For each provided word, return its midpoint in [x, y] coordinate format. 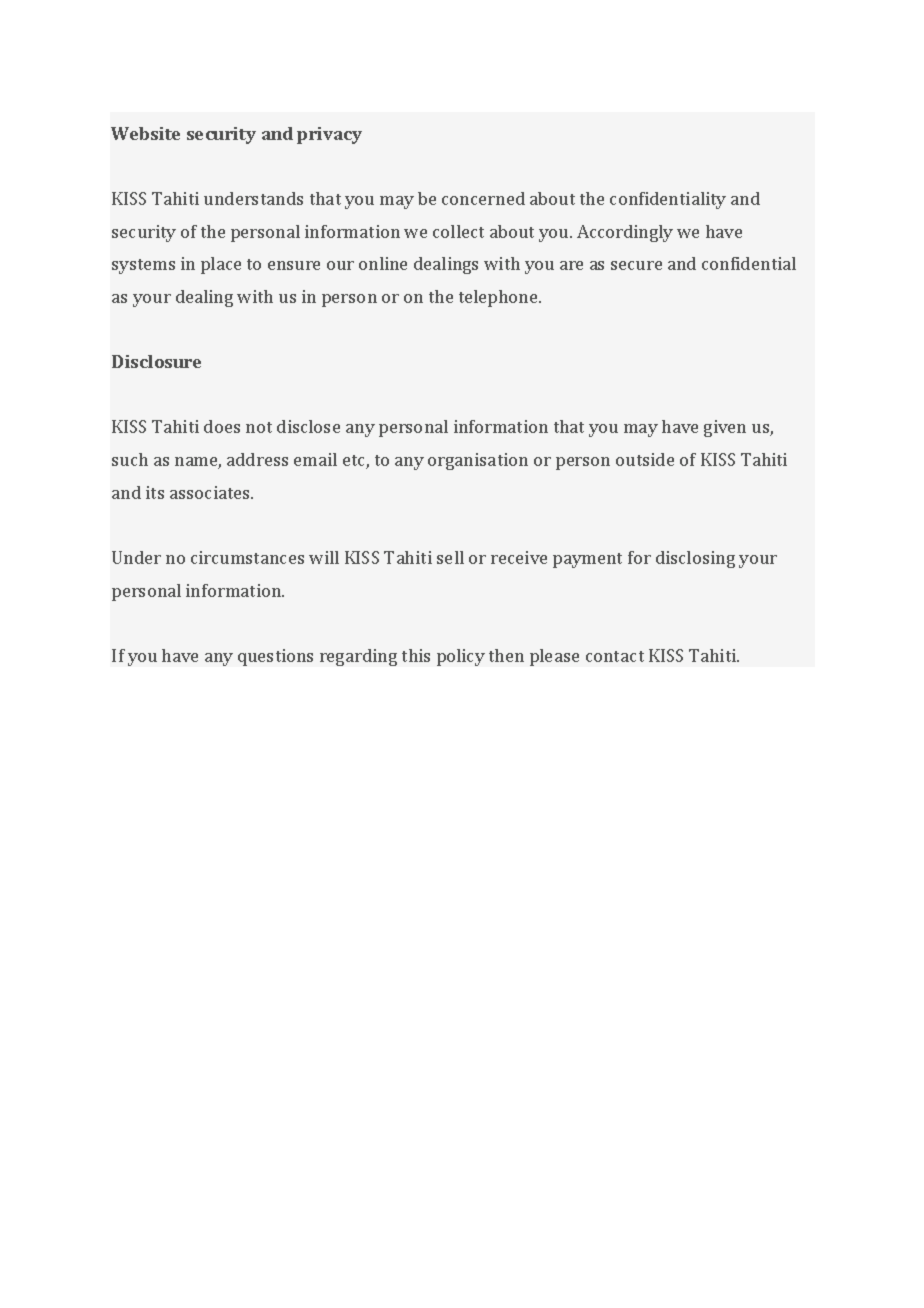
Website [145, 133]
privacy [329, 135]
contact [615, 656]
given [725, 428]
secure [636, 265]
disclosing [695, 559]
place [221, 265]
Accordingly [625, 233]
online [383, 263]
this [416, 655]
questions [275, 657]
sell [450, 557]
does [222, 426]
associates [211, 492]
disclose [308, 426]
